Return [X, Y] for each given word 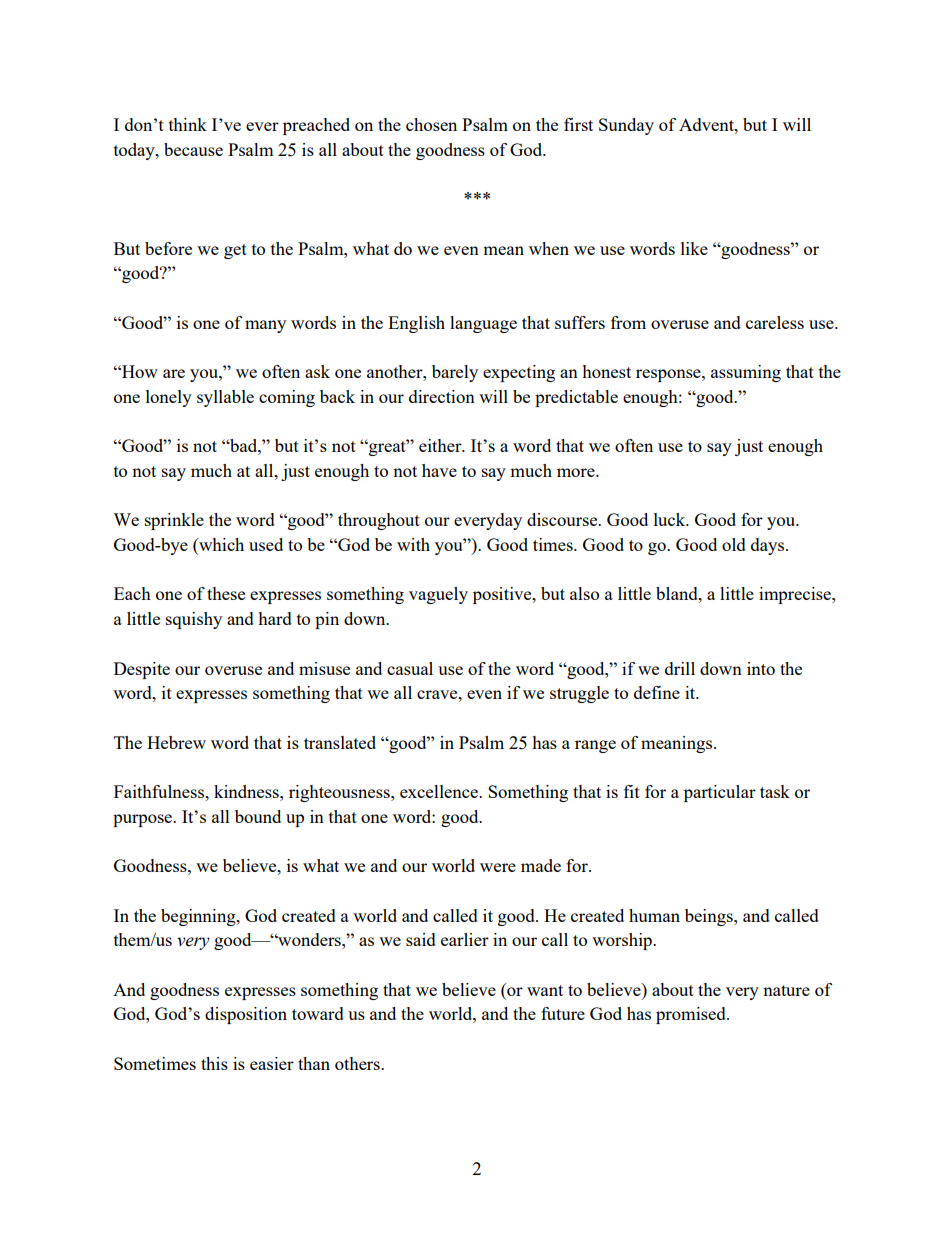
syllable [225, 398]
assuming [746, 373]
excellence [440, 791]
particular [720, 793]
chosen [431, 124]
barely [455, 373]
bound [258, 816]
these [226, 593]
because [193, 149]
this [214, 1063]
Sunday [626, 126]
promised [692, 1015]
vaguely [438, 595]
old [734, 544]
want [545, 990]
